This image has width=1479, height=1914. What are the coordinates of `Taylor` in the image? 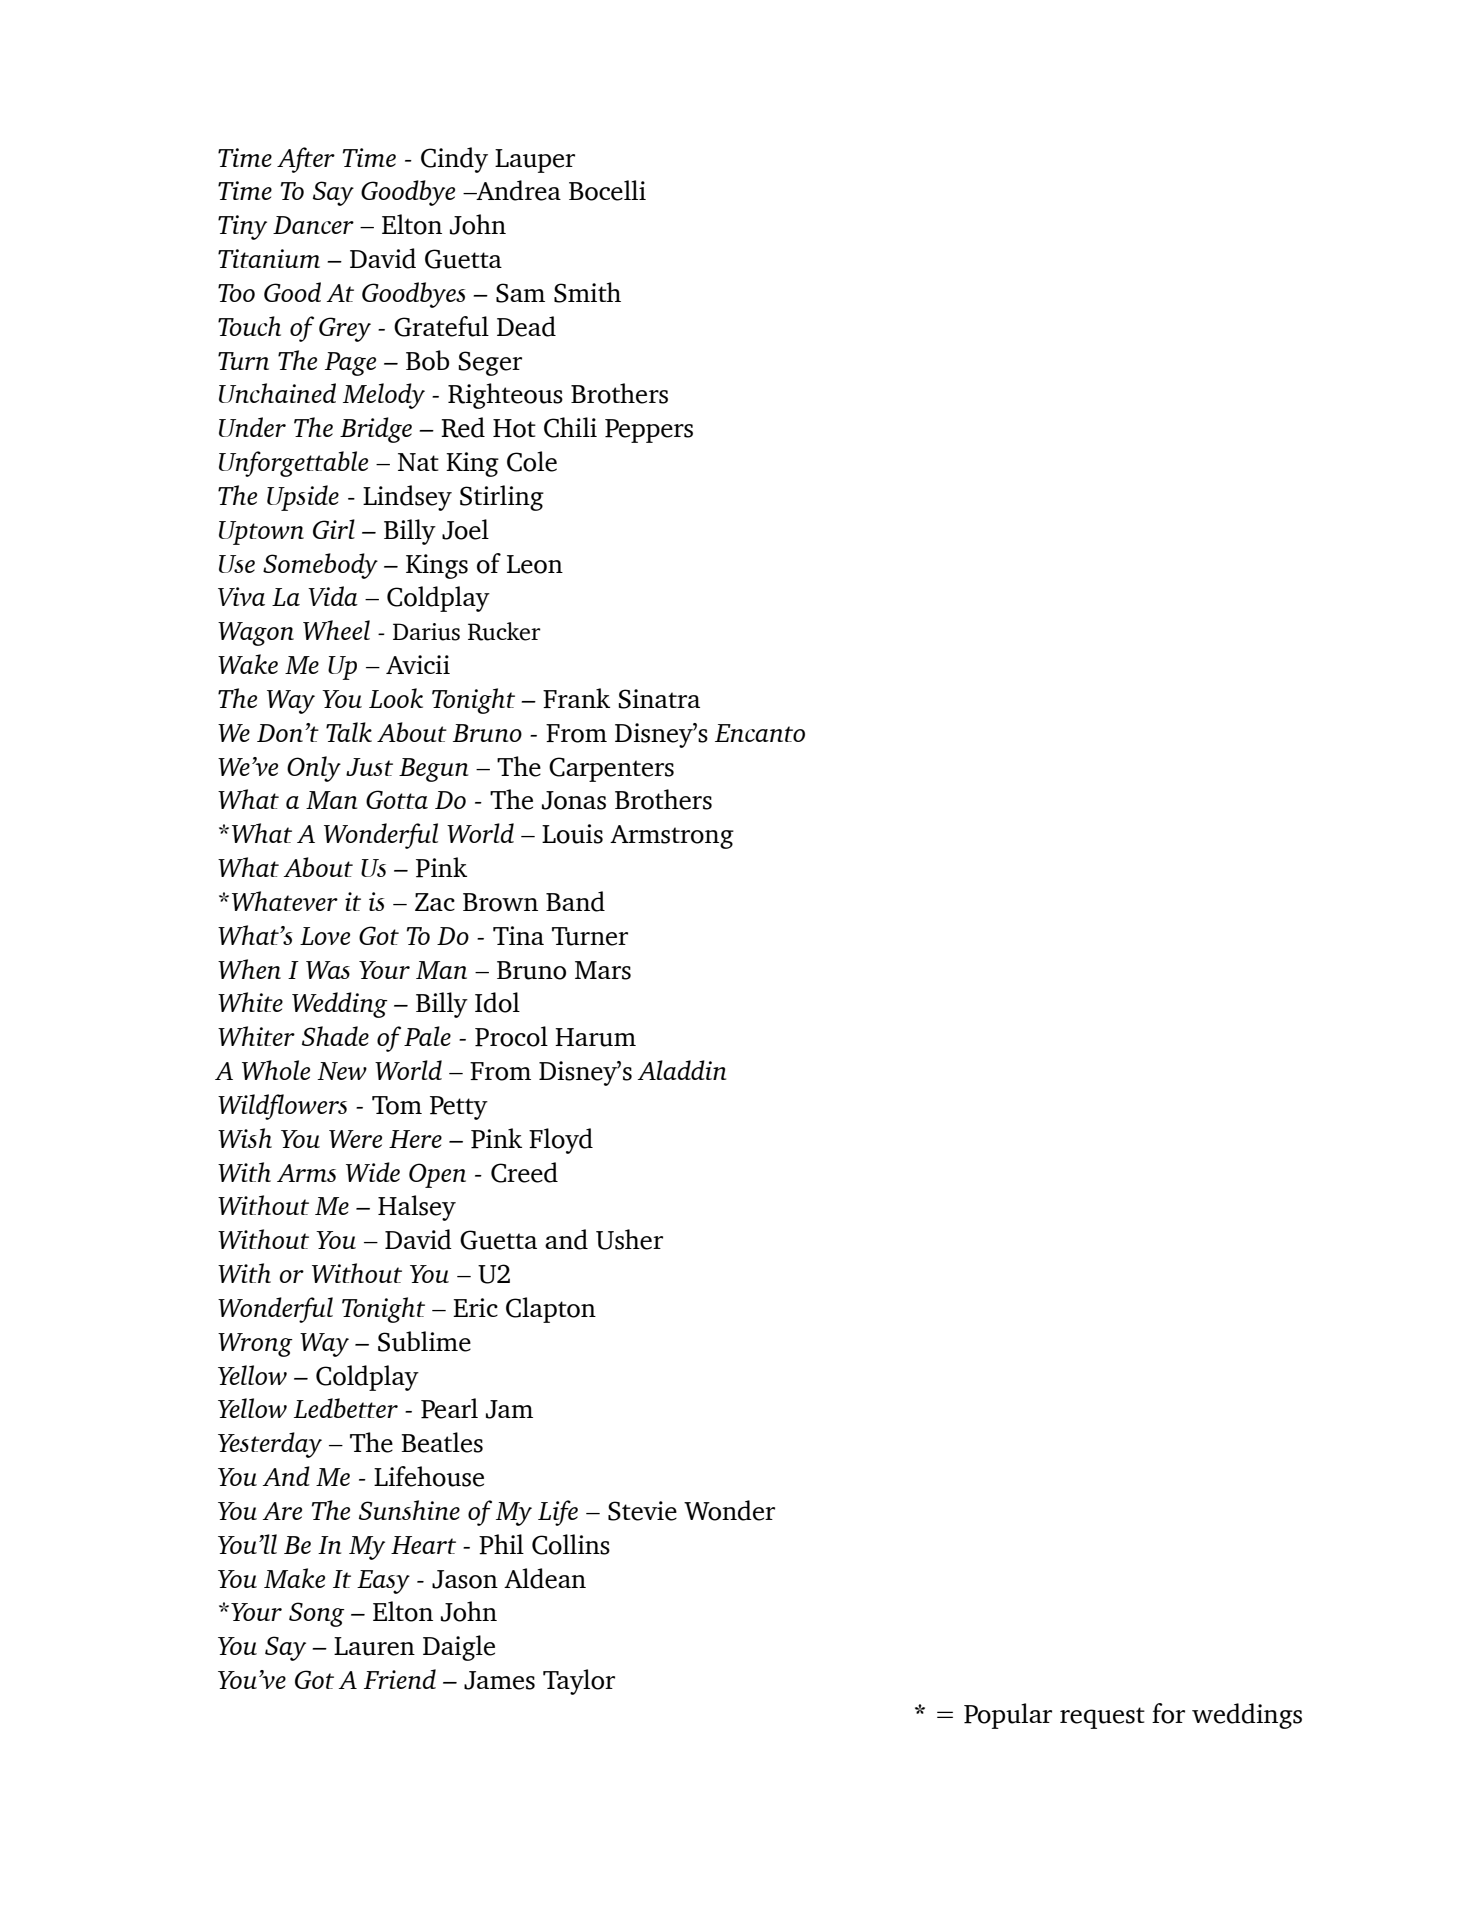 It's located at (579, 1682).
